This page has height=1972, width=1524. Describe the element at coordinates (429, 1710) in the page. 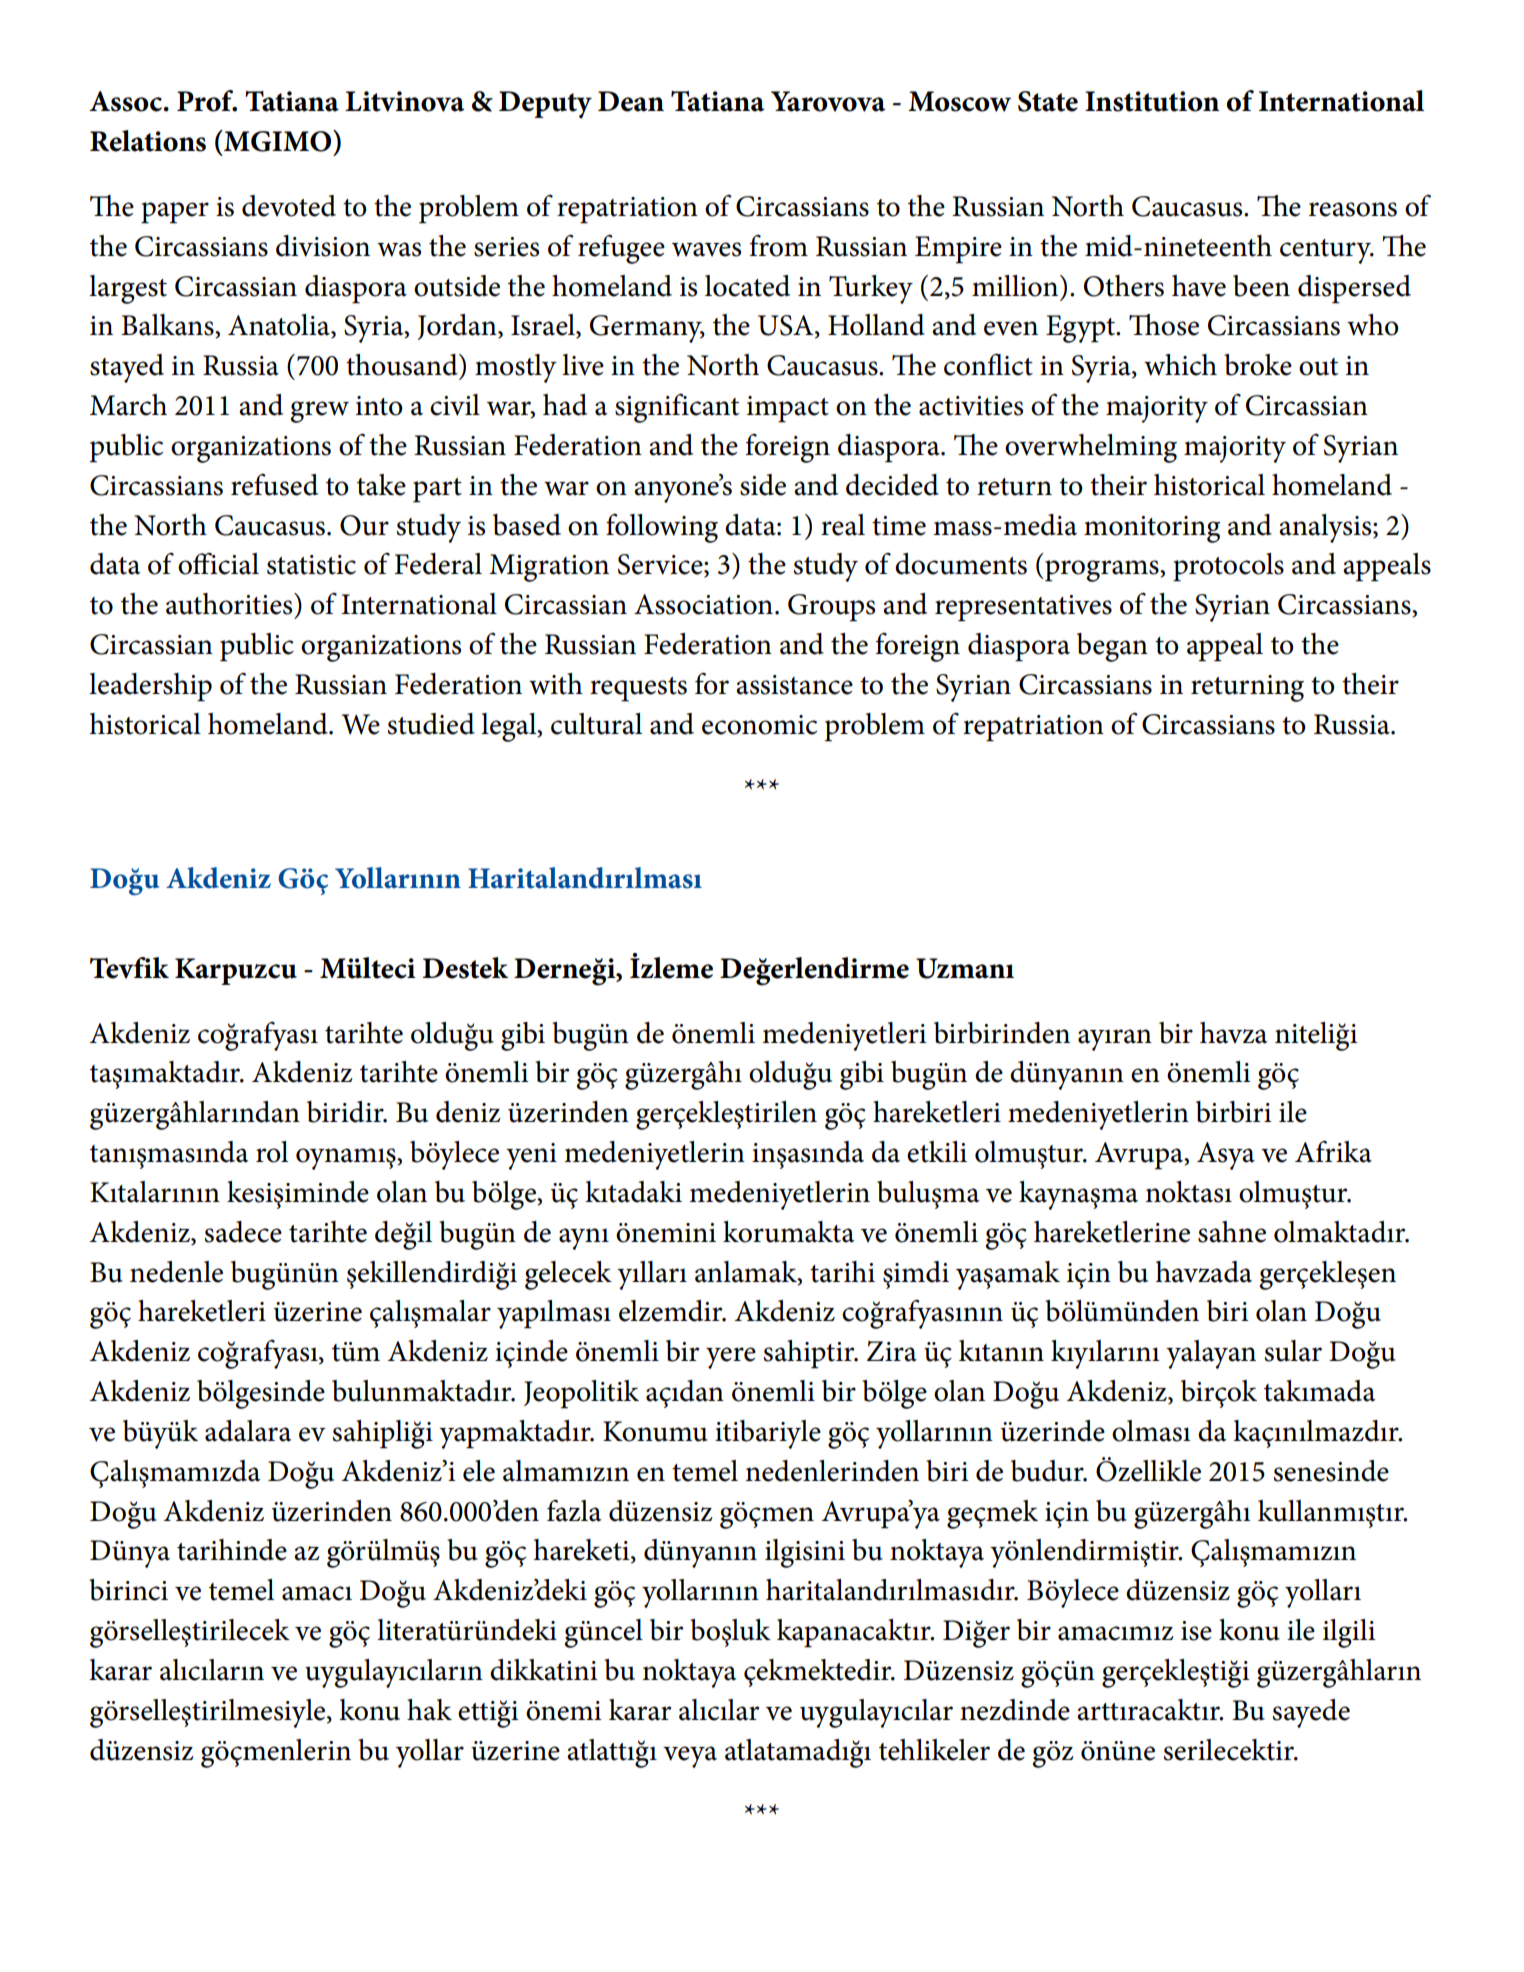

I see `hak` at that location.
